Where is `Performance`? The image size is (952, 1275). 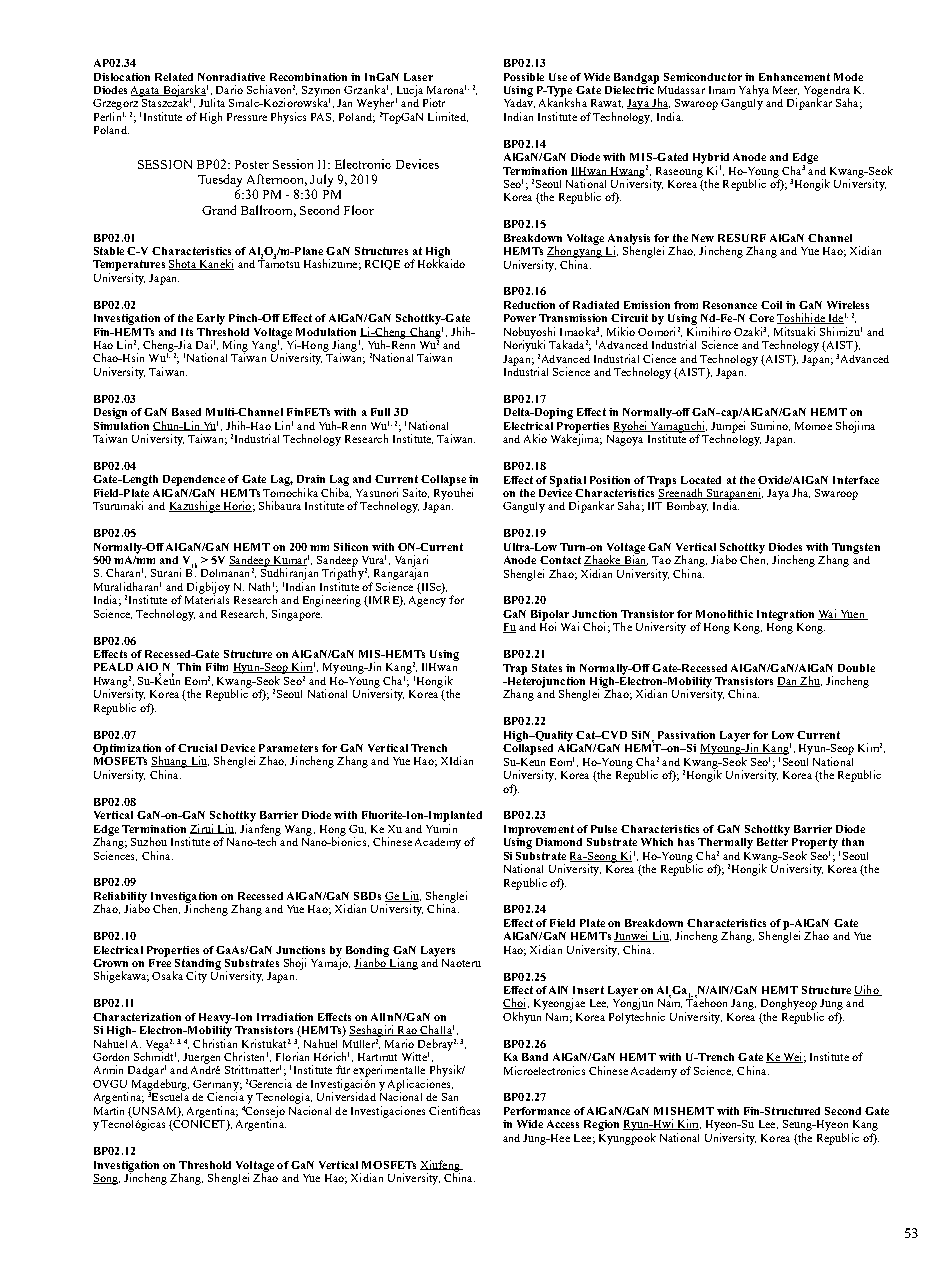 Performance is located at coordinates (537, 1111).
